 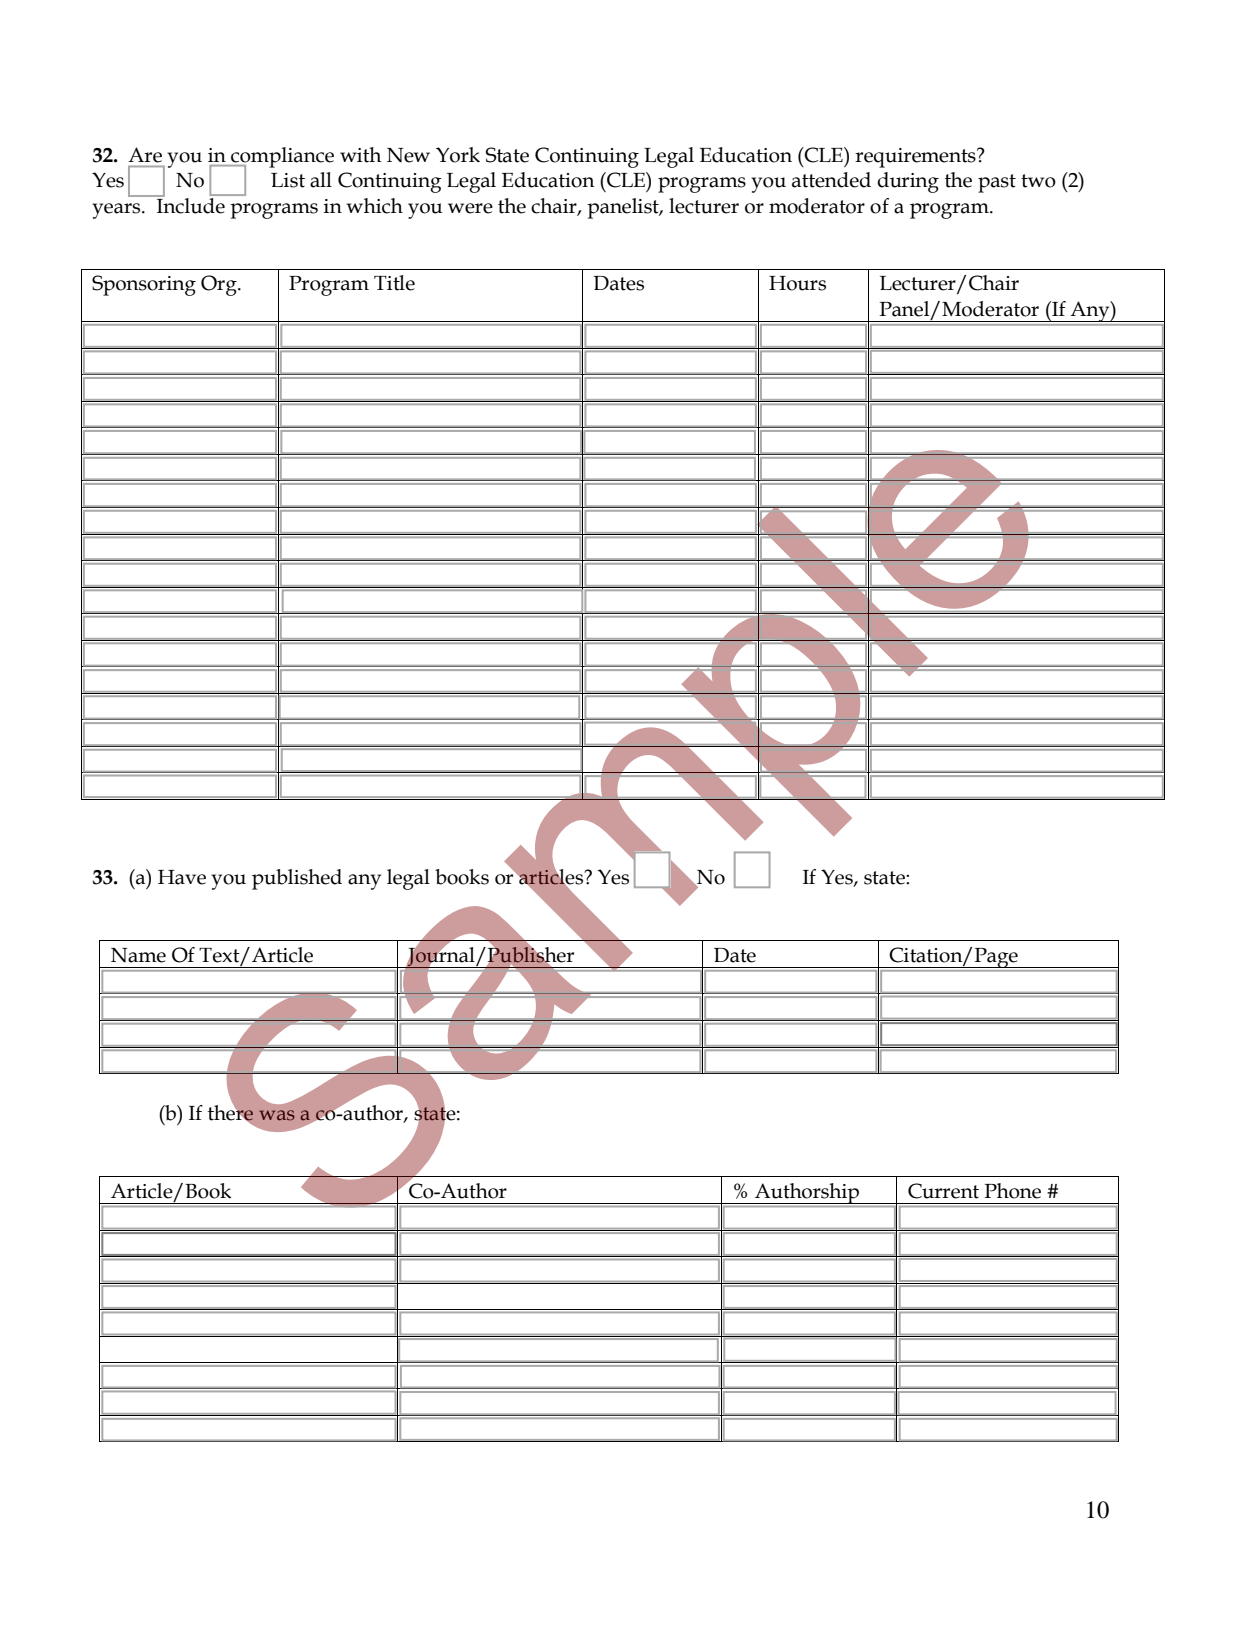 What do you see at coordinates (297, 879) in the page?
I see `published` at bounding box center [297, 879].
